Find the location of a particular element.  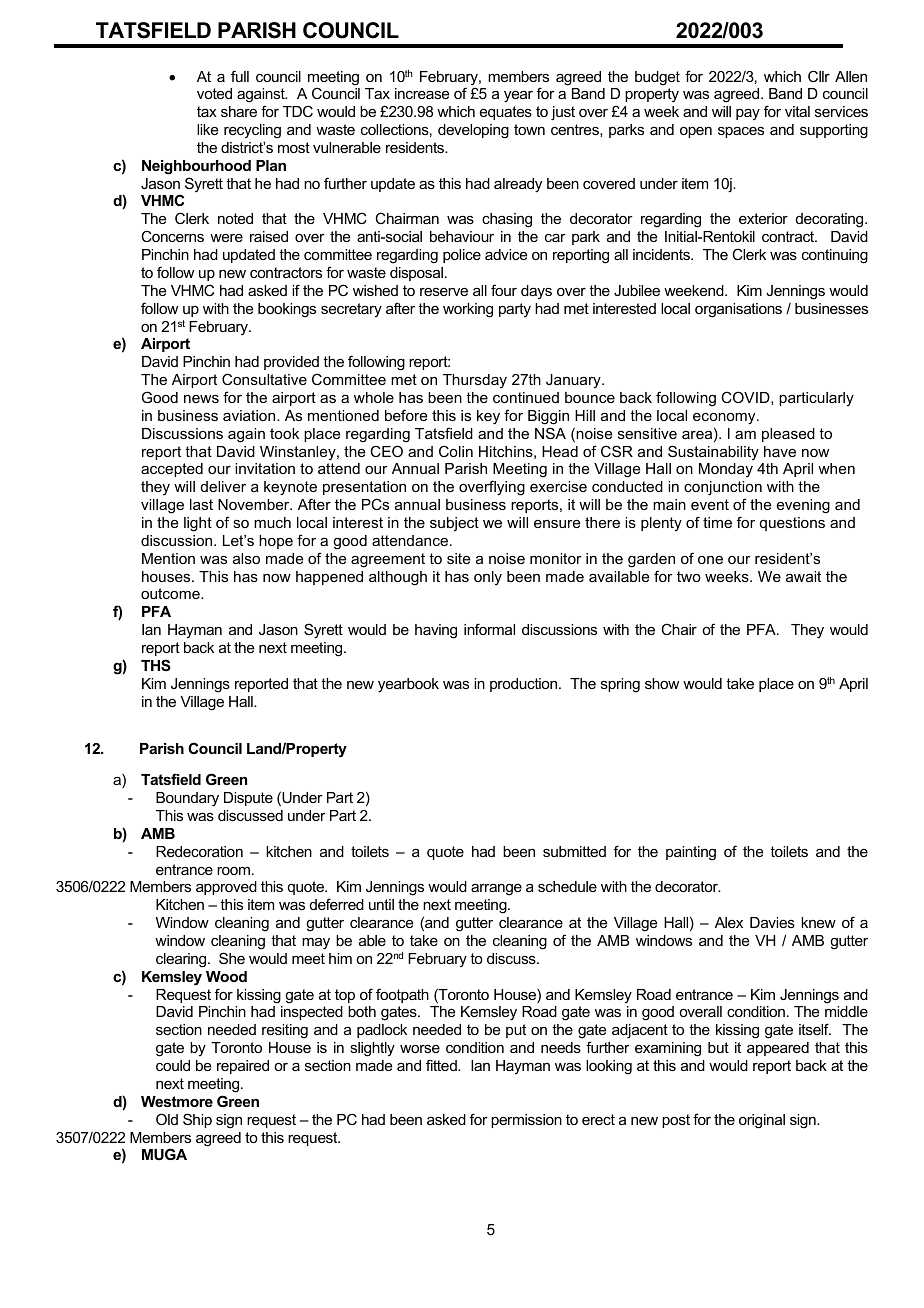

share is located at coordinates (239, 111).
